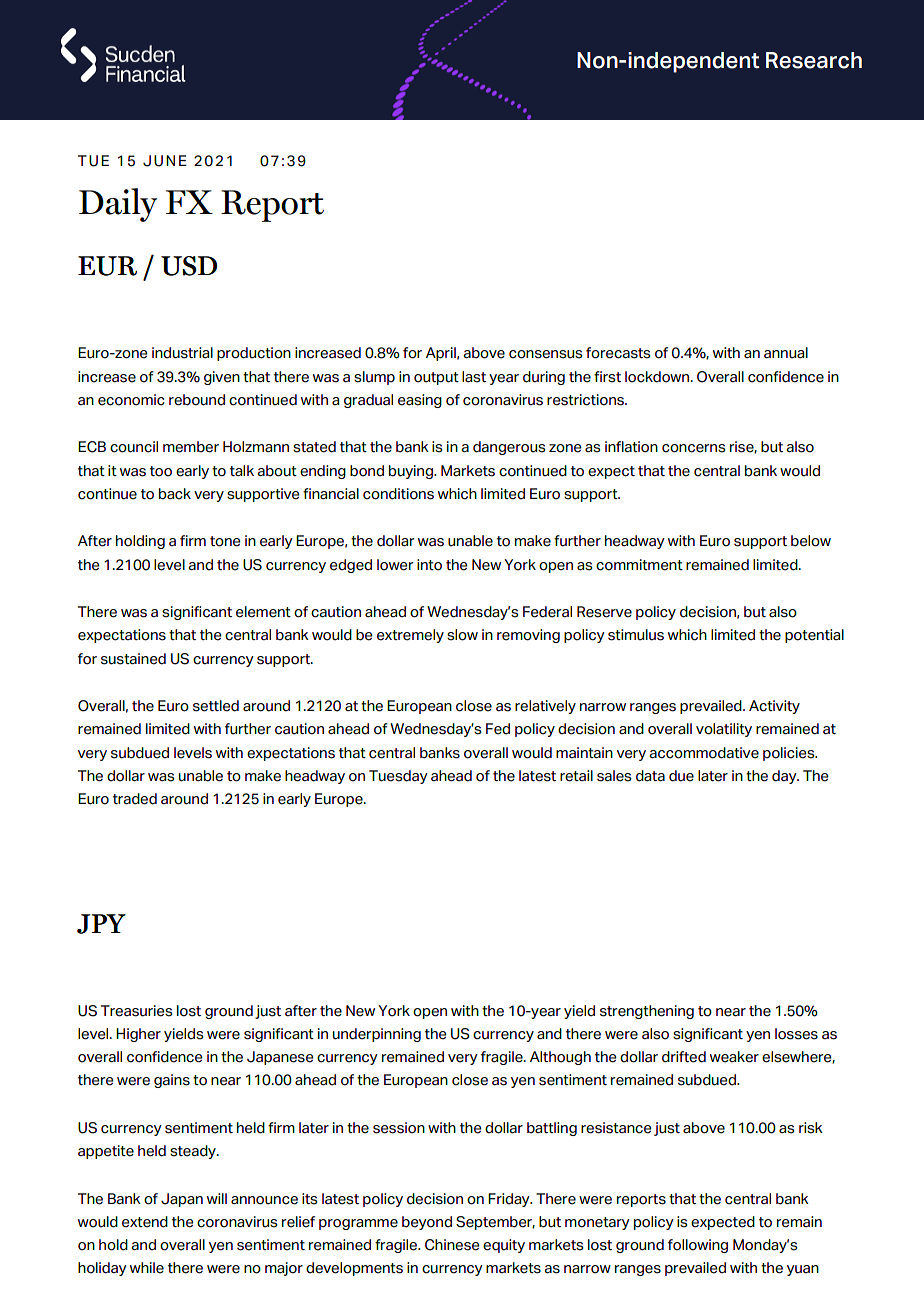 This page has height=1307, width=924. Describe the element at coordinates (412, 472) in the page. I see `buying` at that location.
